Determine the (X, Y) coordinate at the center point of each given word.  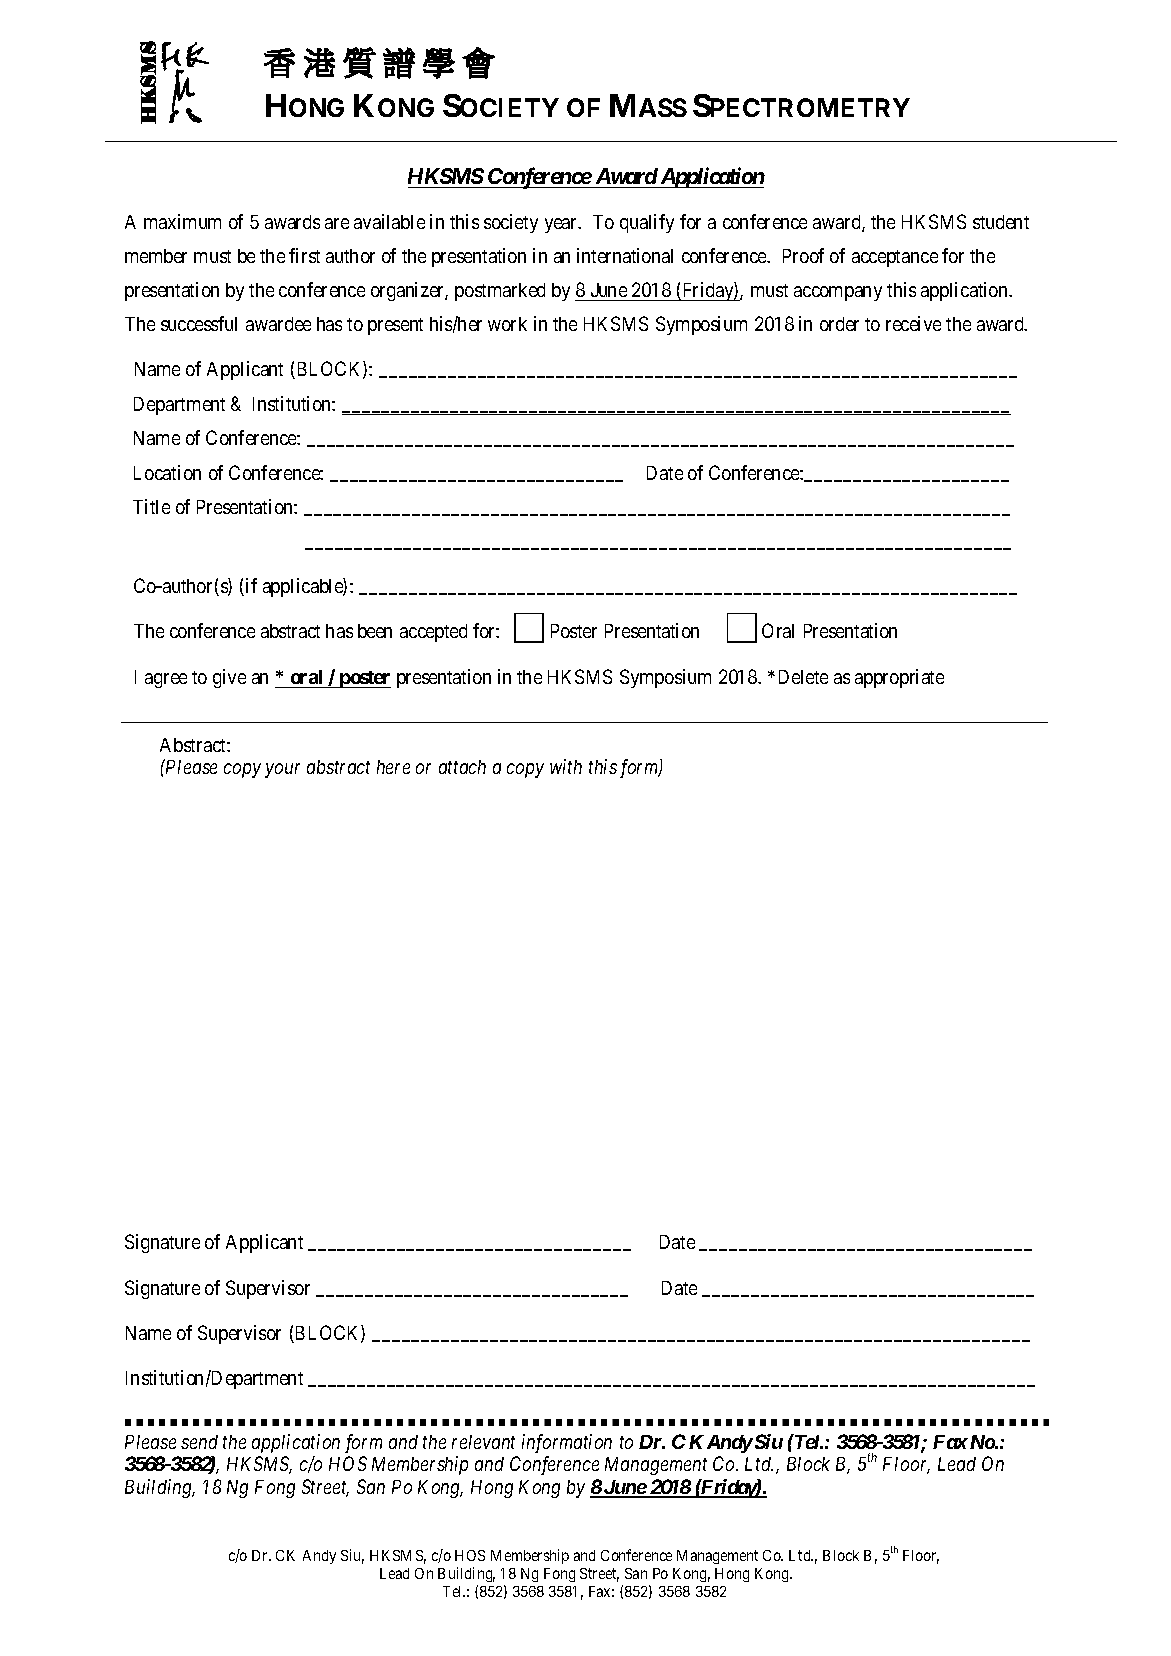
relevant (483, 1442)
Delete (803, 677)
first (304, 255)
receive (913, 323)
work (507, 324)
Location (167, 472)
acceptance (895, 258)
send (199, 1442)
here (393, 767)
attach (462, 767)
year (562, 225)
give (229, 678)
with (566, 766)
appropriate (899, 678)
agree (166, 680)
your (282, 771)
